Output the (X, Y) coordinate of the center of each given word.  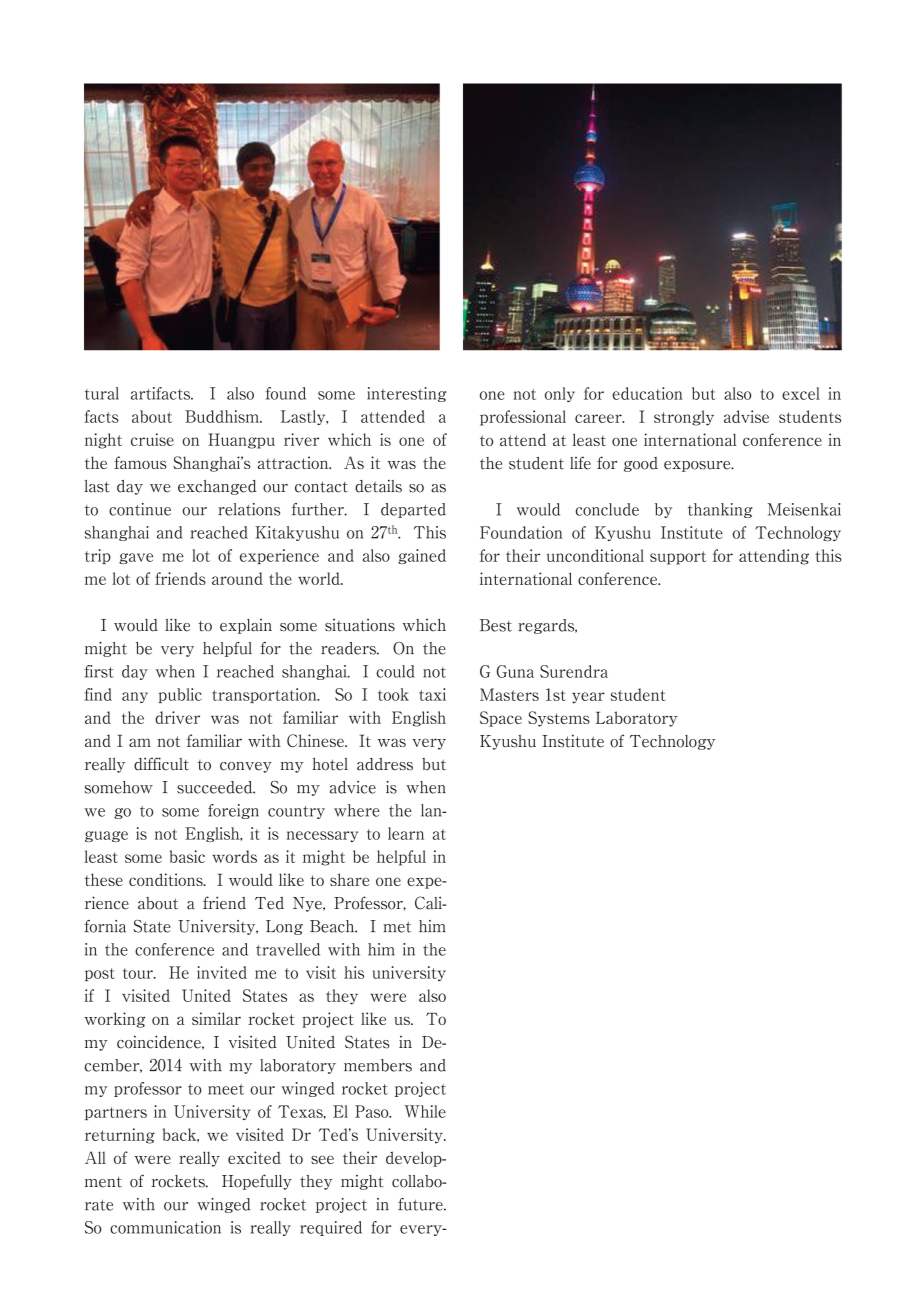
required (331, 1228)
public (180, 695)
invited (222, 972)
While (425, 1111)
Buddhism (223, 416)
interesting (406, 394)
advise (746, 416)
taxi (432, 694)
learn (406, 833)
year (588, 698)
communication (165, 1227)
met (397, 927)
